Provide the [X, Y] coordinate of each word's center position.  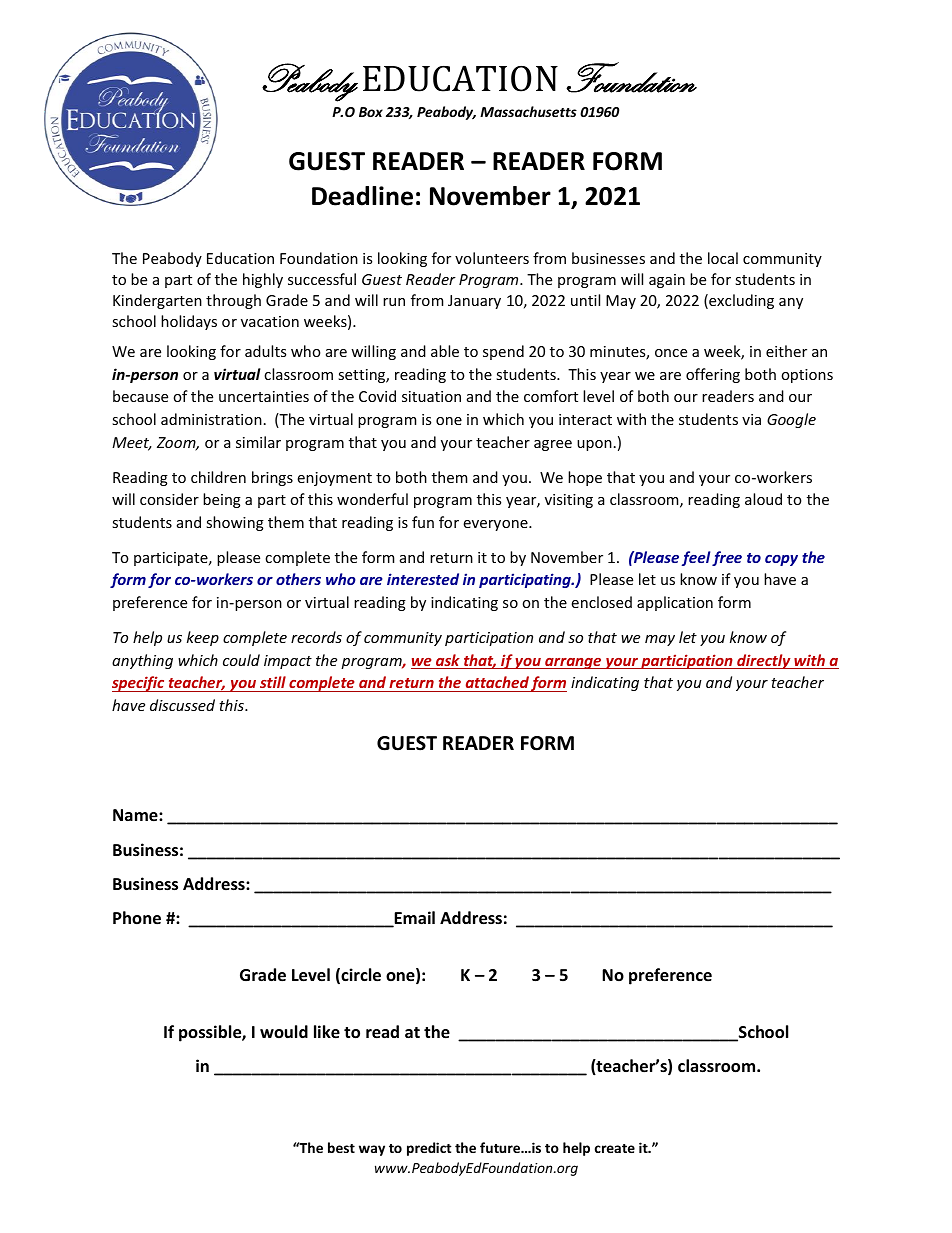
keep [203, 638]
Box [371, 112]
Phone [137, 918]
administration [211, 419]
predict [429, 1149]
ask [448, 661]
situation [431, 396]
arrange [573, 663]
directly [764, 661]
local [723, 258]
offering [713, 375]
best [341, 1147]
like [327, 1032]
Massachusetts [528, 111]
